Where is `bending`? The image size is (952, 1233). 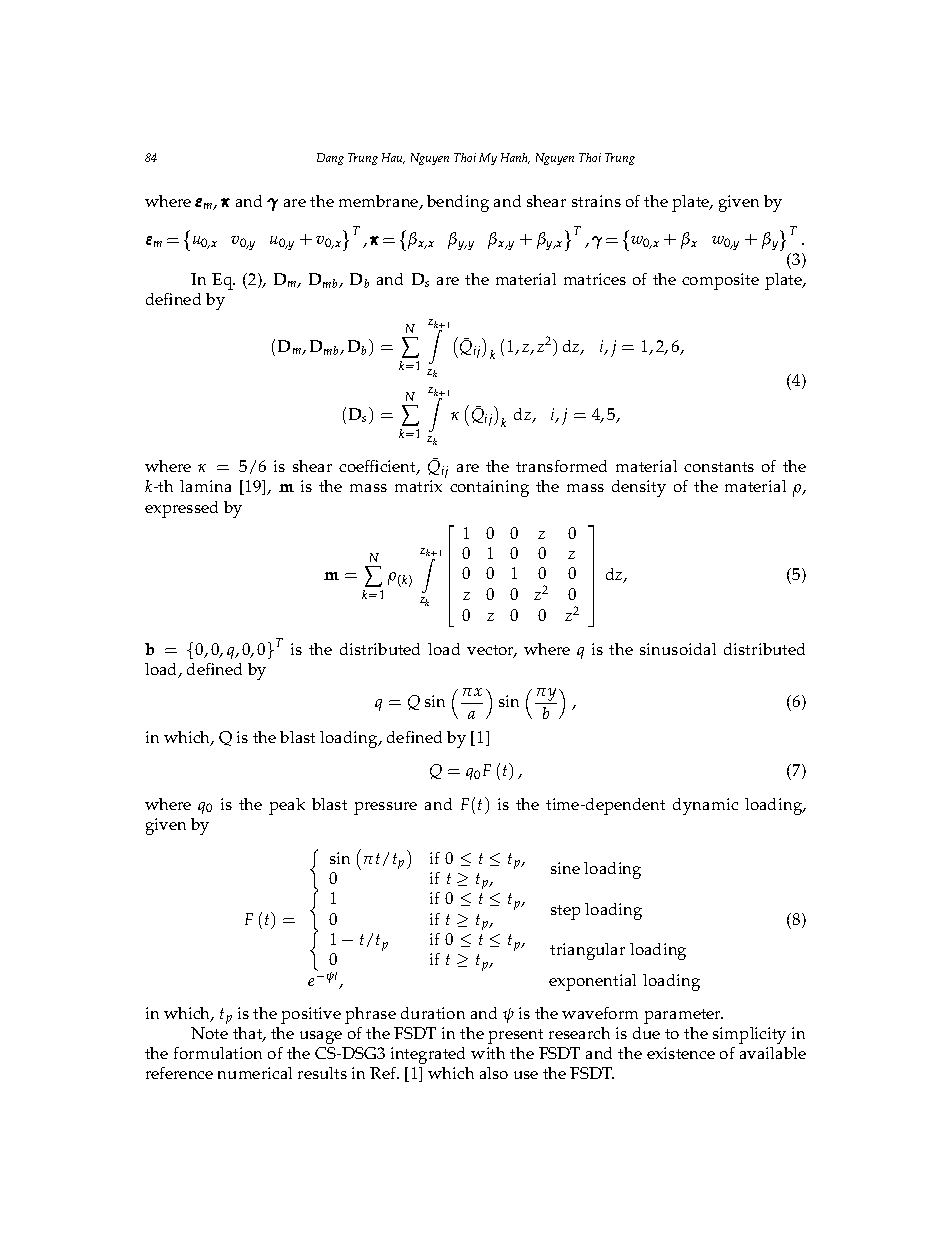
bending is located at coordinates (458, 203).
